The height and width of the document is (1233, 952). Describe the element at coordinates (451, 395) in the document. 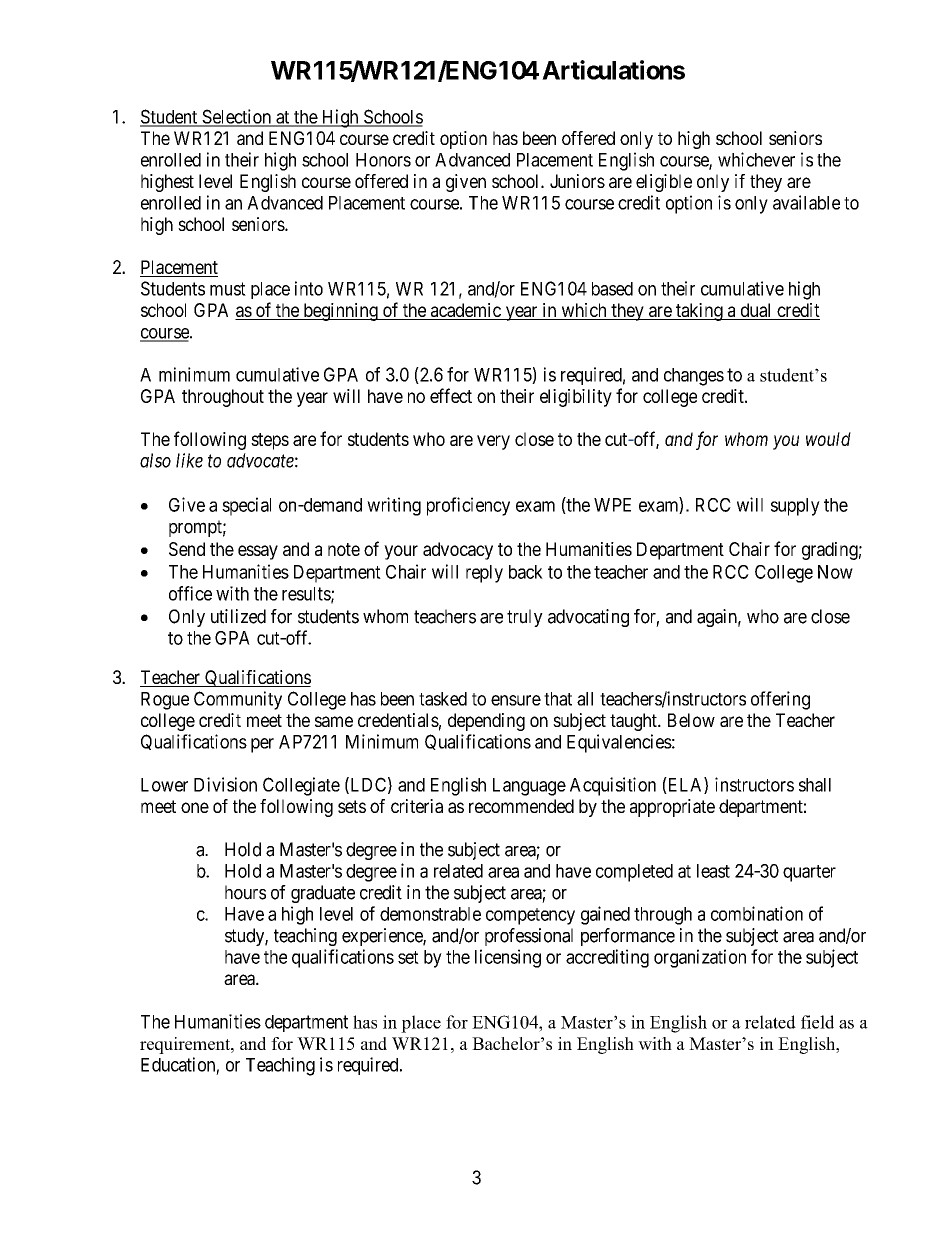

I see `effect` at that location.
